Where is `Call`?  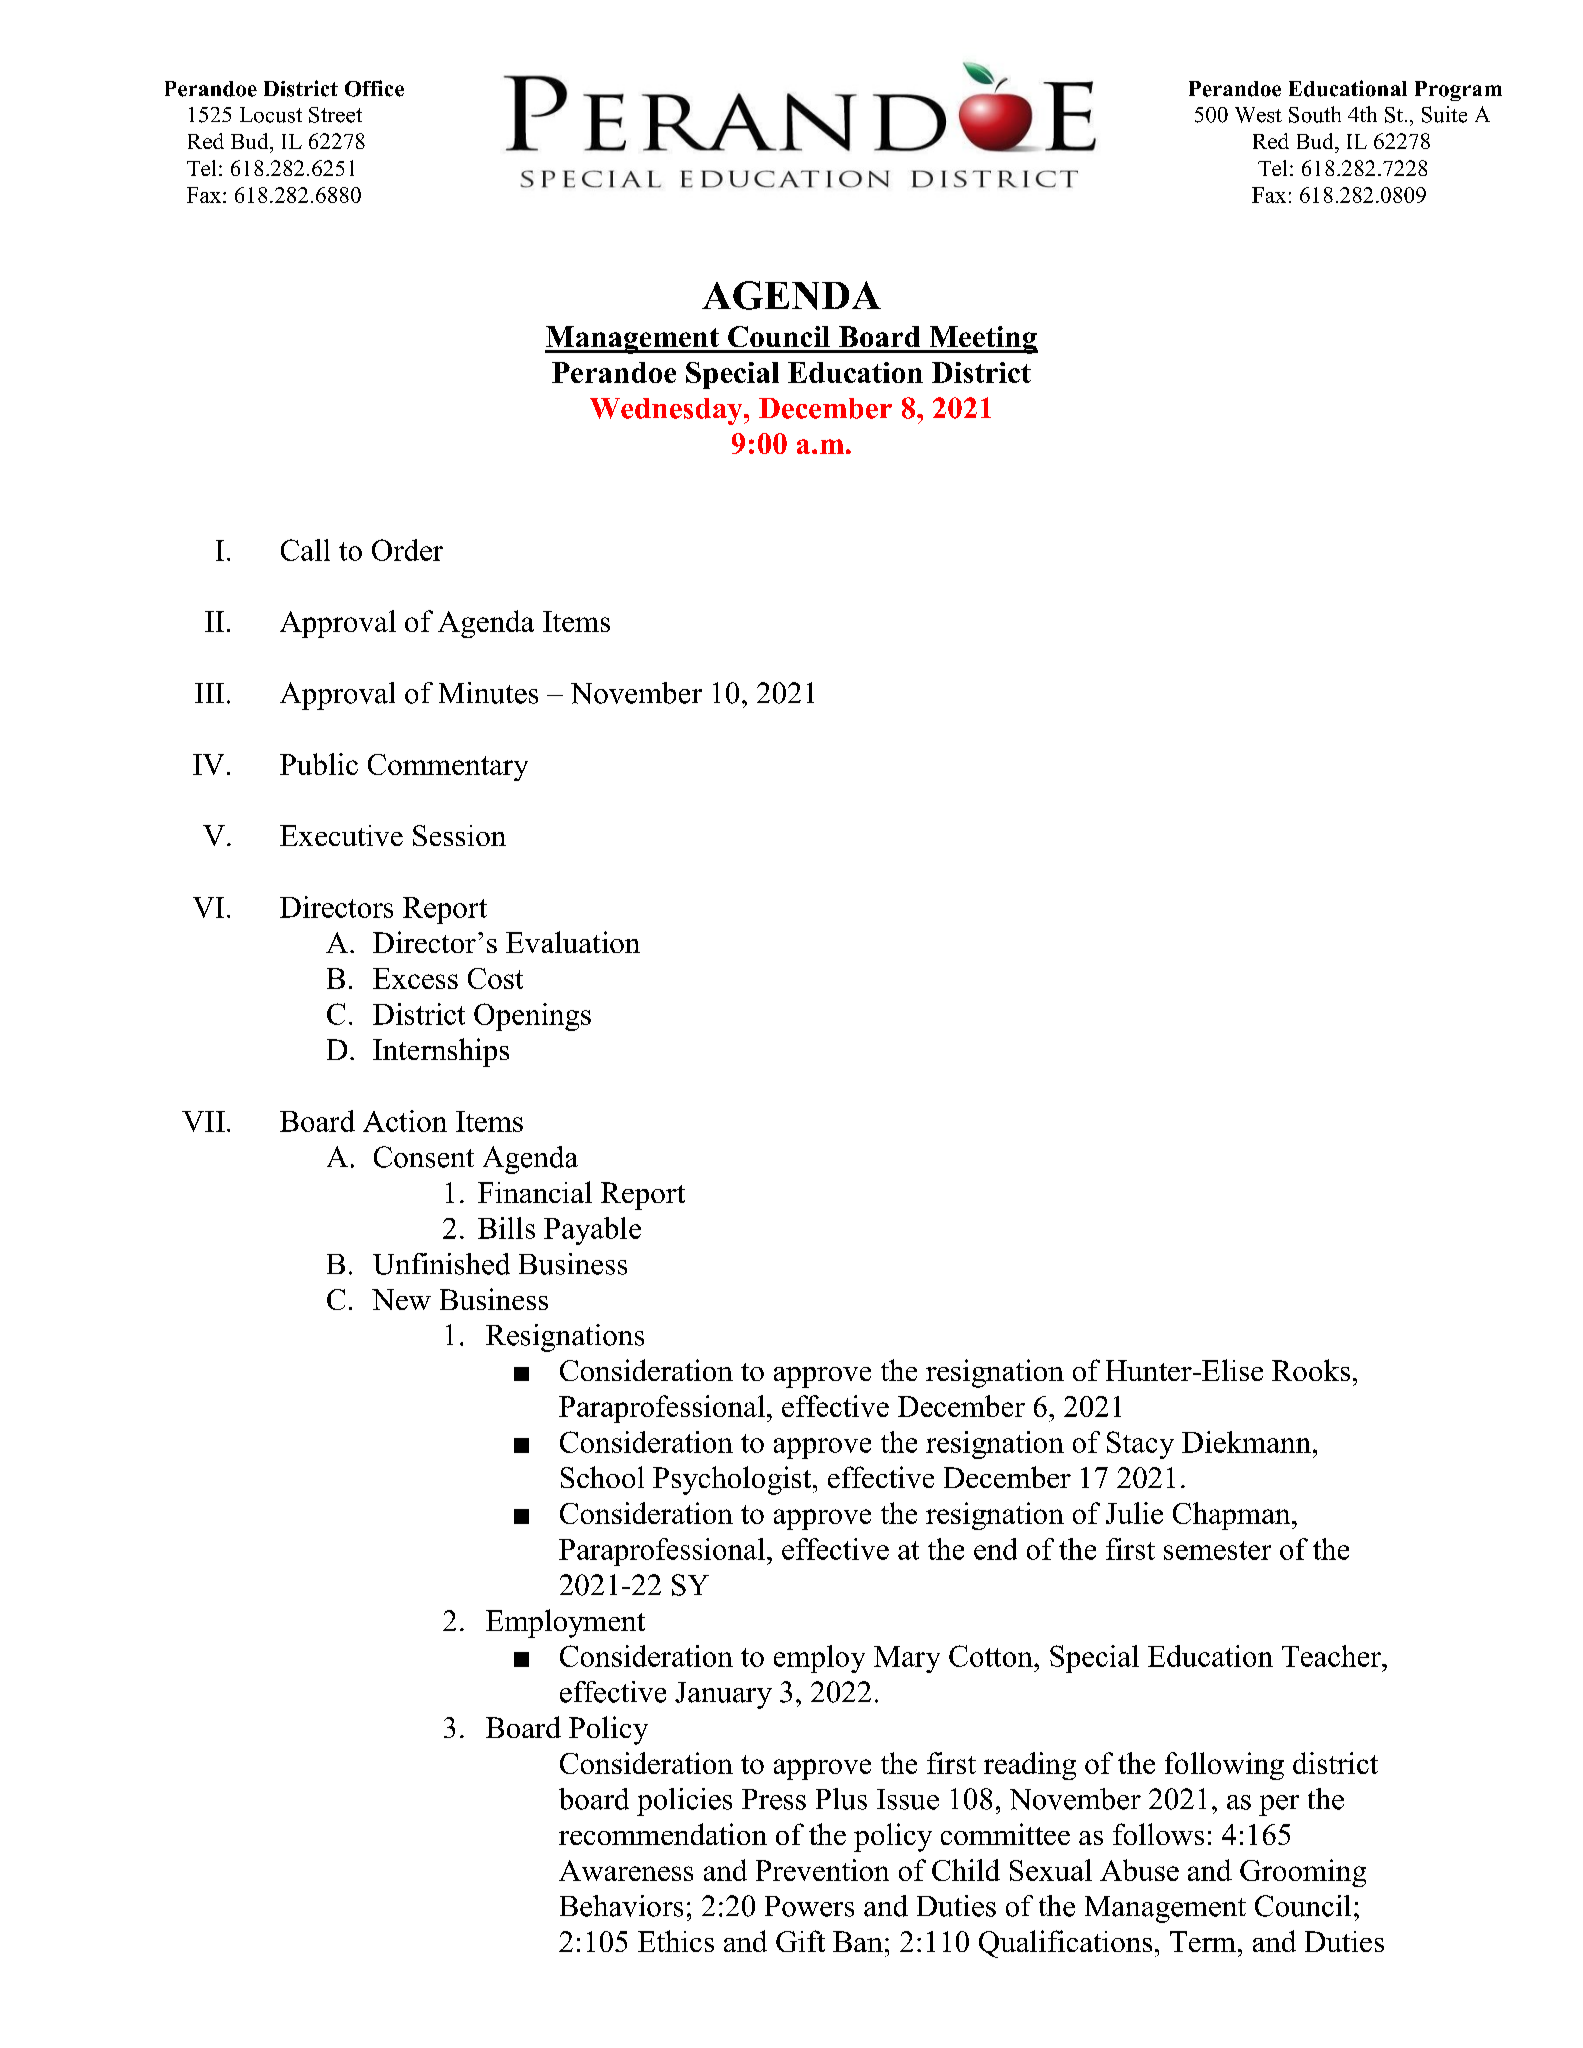
Call is located at coordinates (305, 550).
